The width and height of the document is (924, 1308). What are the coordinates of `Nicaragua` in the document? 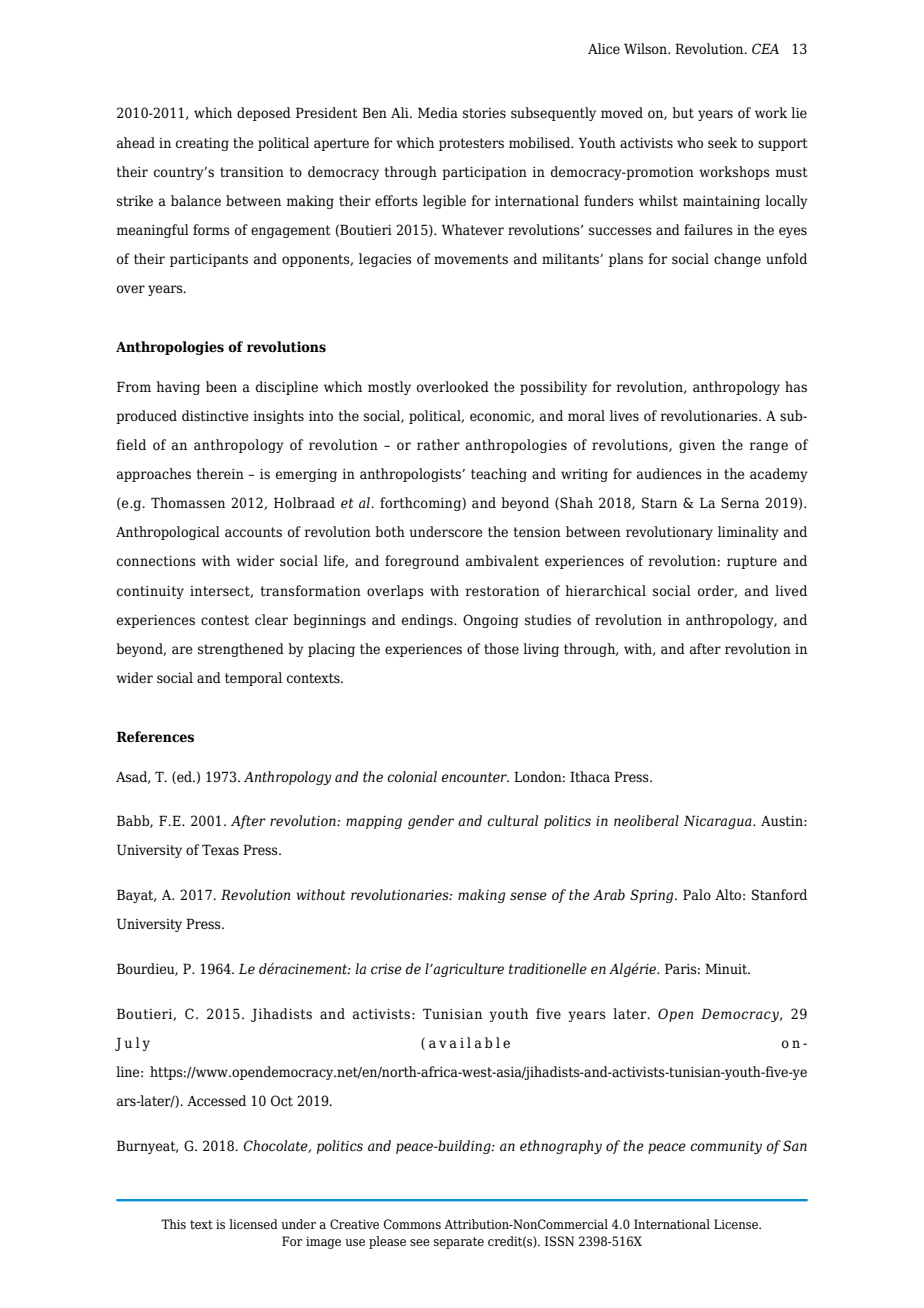 It's located at (718, 822).
